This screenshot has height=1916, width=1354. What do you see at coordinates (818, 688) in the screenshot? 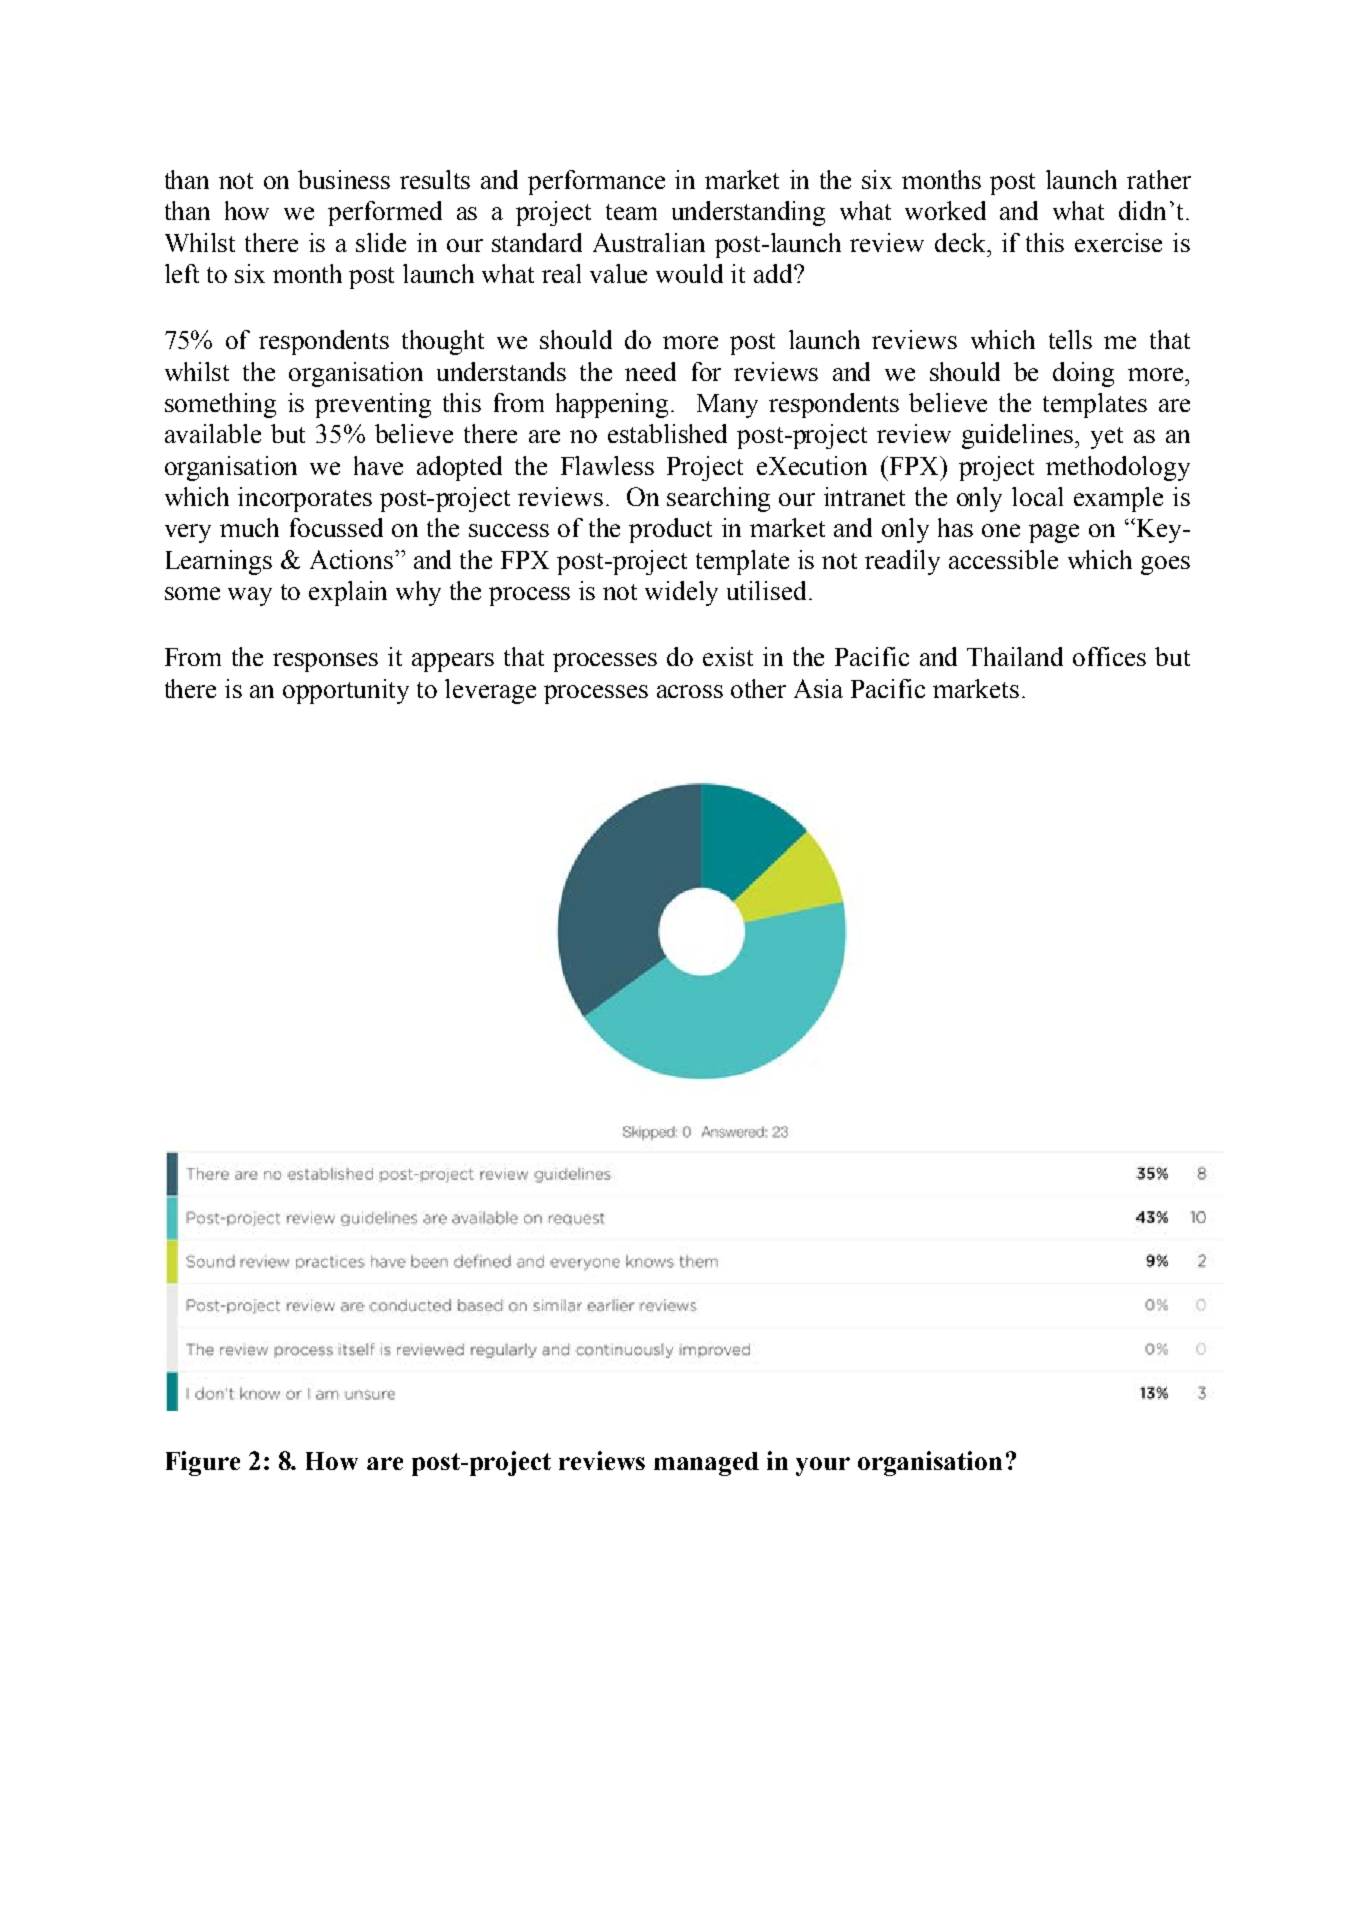
I see `Asia` at bounding box center [818, 688].
